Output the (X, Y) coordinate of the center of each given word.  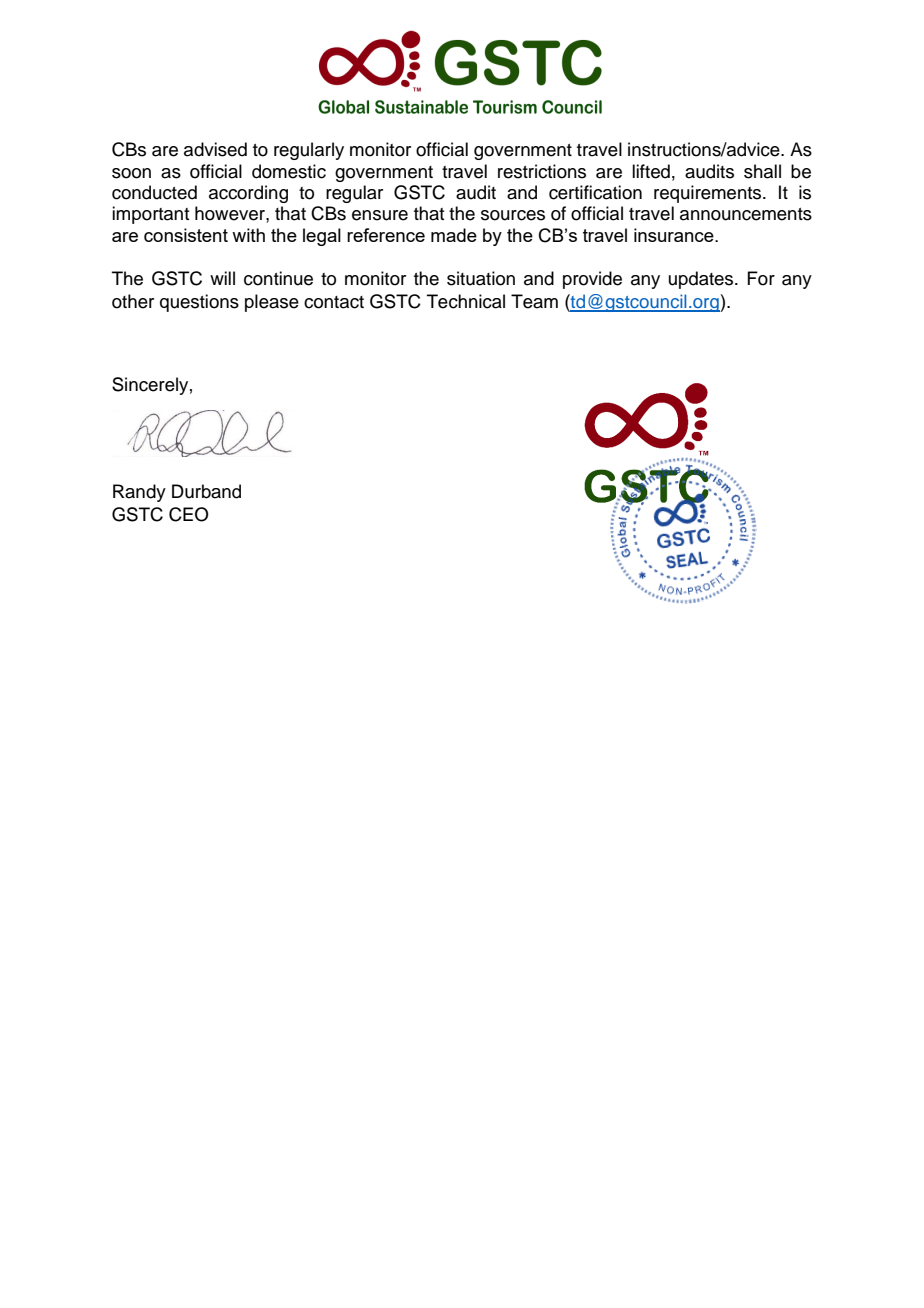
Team (534, 301)
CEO (189, 514)
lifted (651, 171)
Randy (139, 493)
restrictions (542, 171)
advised (215, 149)
